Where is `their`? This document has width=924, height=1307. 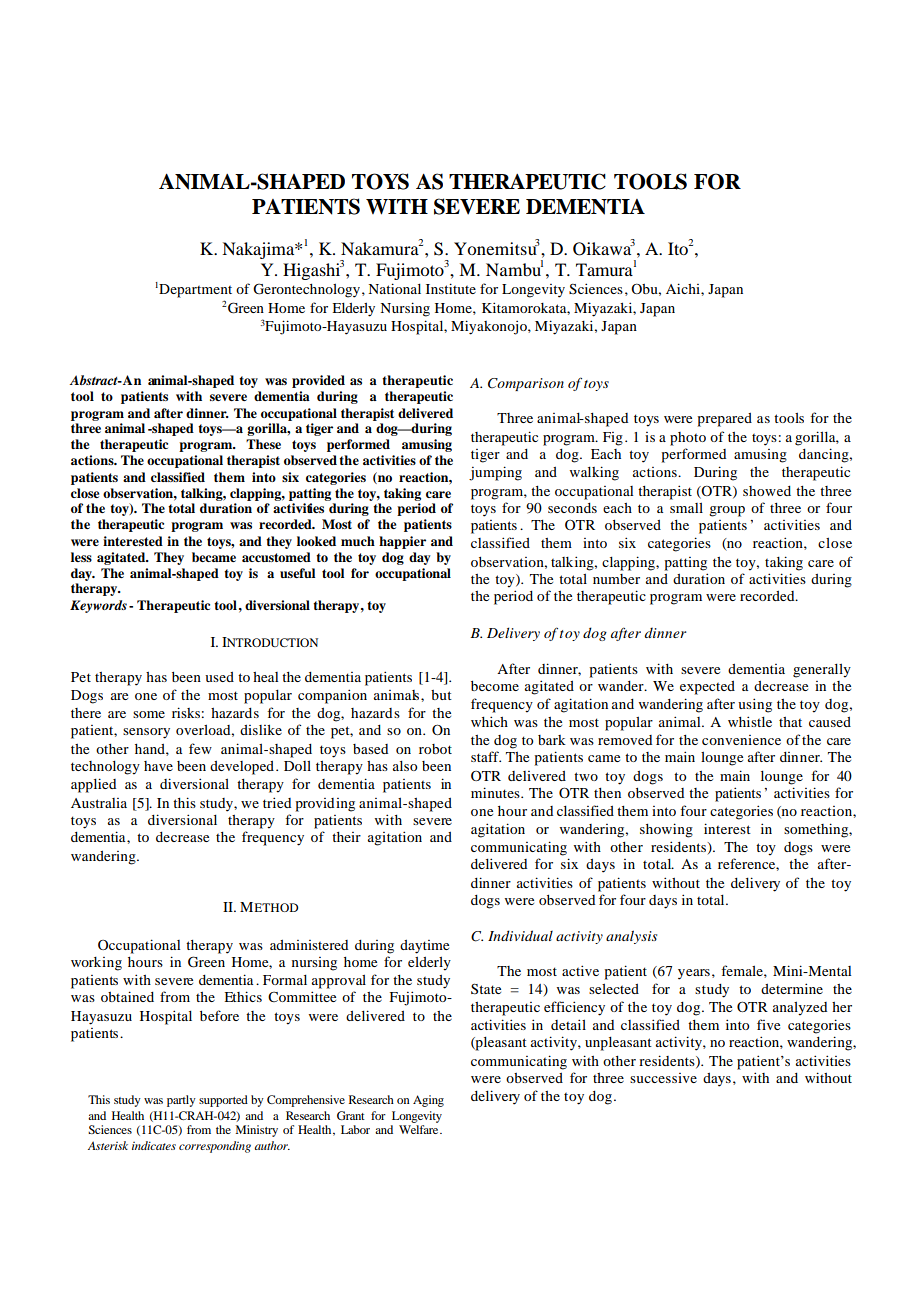 their is located at coordinates (346, 837).
